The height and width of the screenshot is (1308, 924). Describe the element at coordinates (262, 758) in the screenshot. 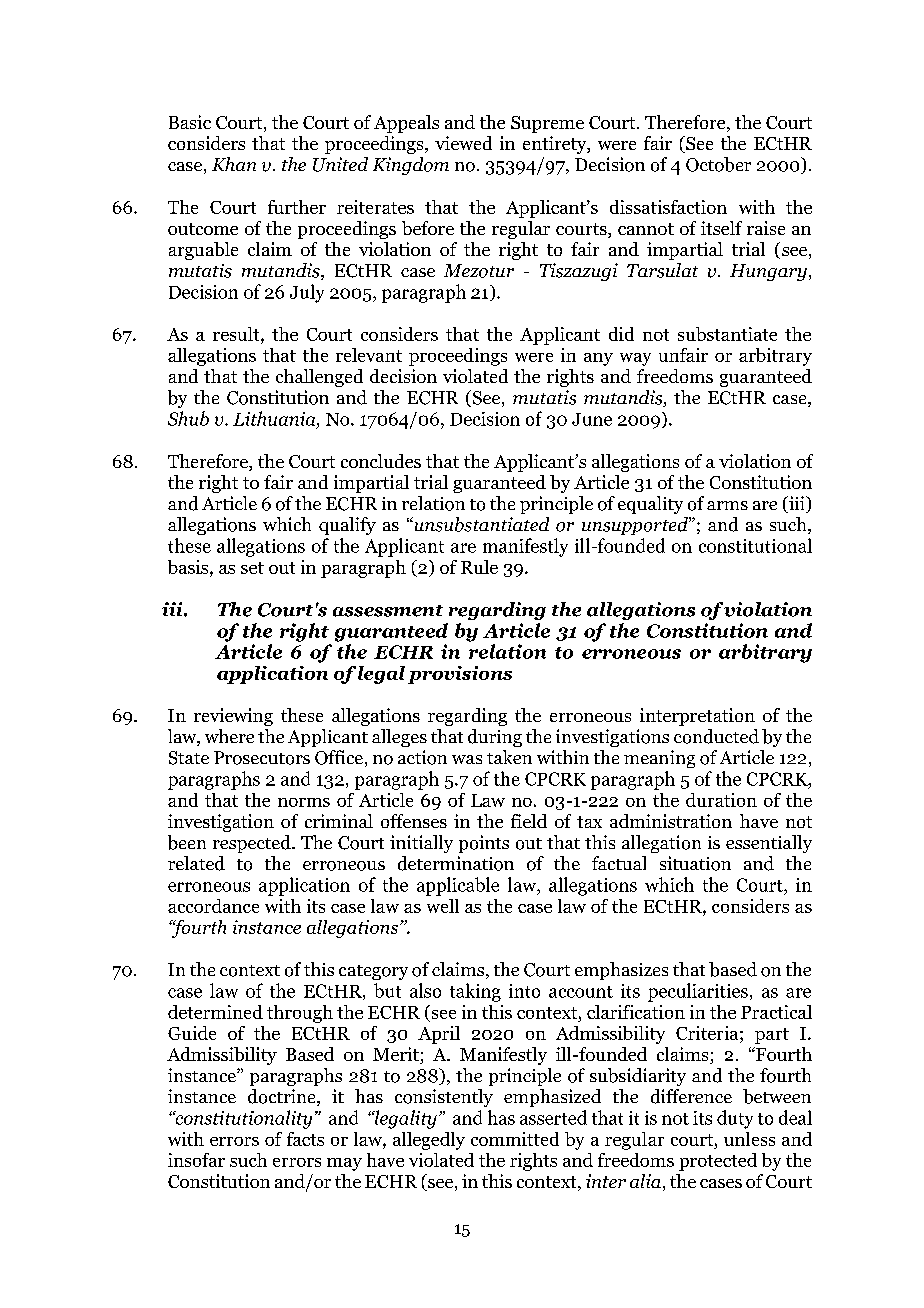

I see `Prosecutors` at that location.
